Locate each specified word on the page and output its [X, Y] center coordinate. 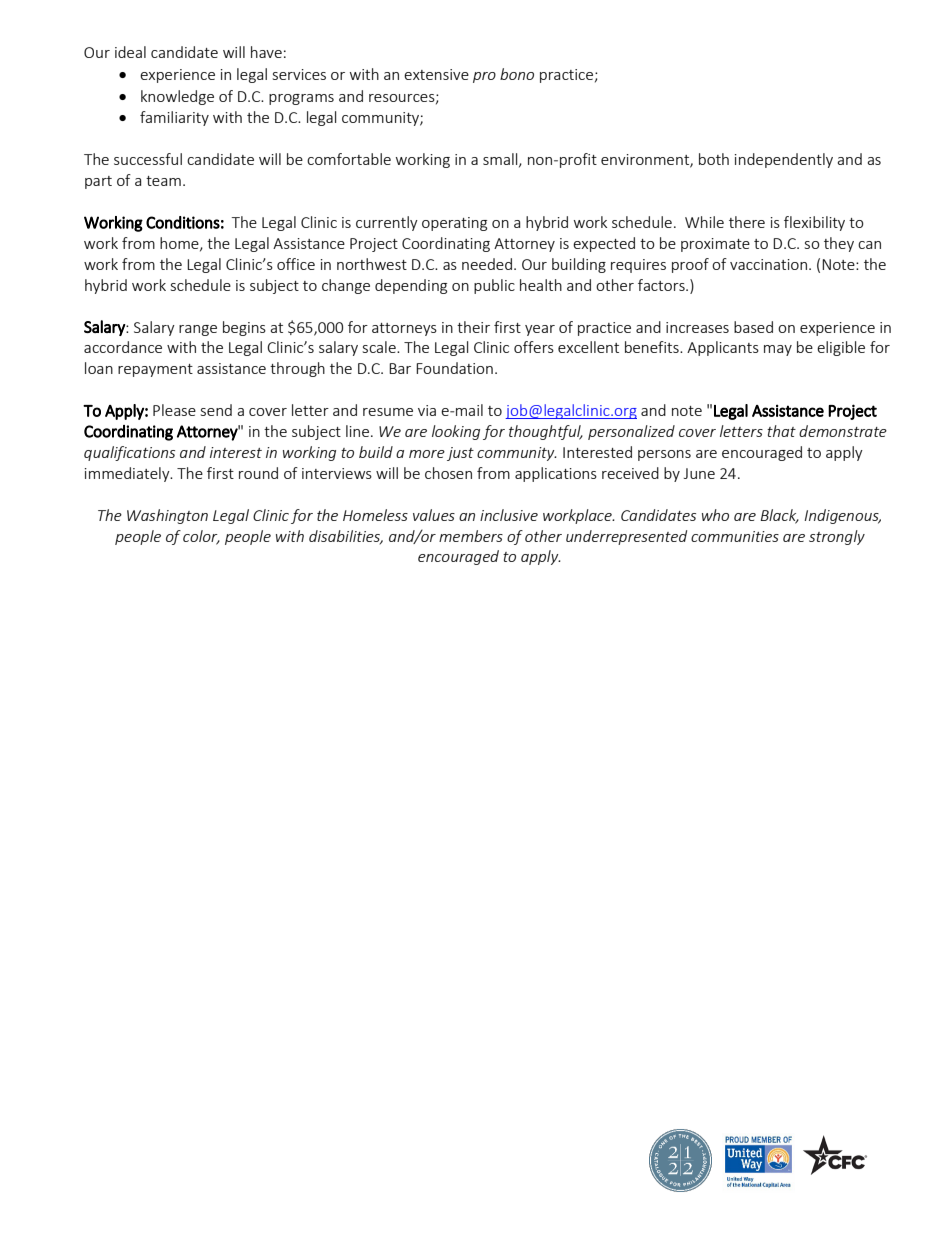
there [747, 222]
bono [517, 74]
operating [454, 224]
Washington [167, 516]
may [778, 350]
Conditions [183, 222]
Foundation [454, 368]
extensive [436, 74]
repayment [155, 370]
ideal [130, 52]
